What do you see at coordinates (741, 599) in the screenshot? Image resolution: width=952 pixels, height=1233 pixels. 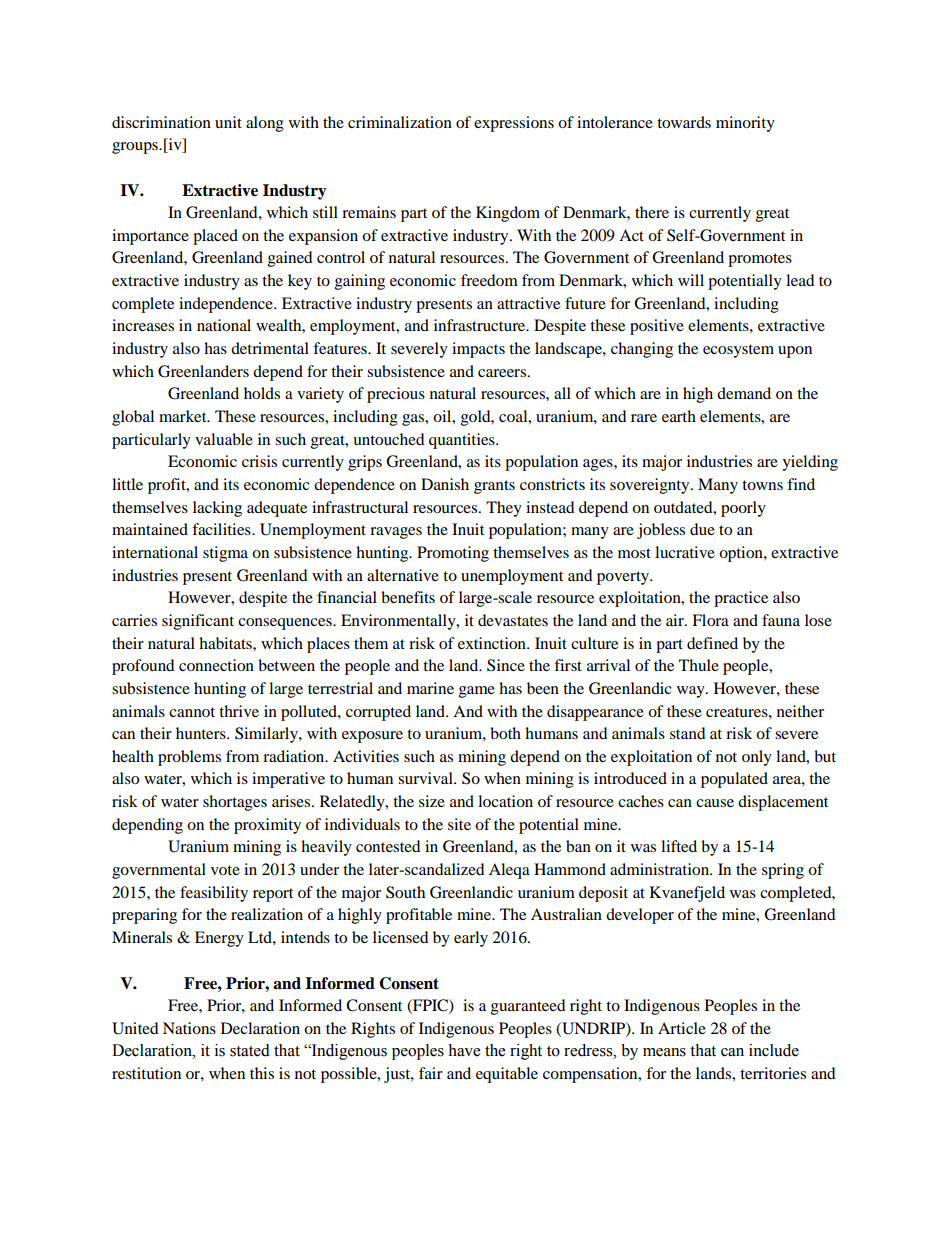 I see `practice` at bounding box center [741, 599].
